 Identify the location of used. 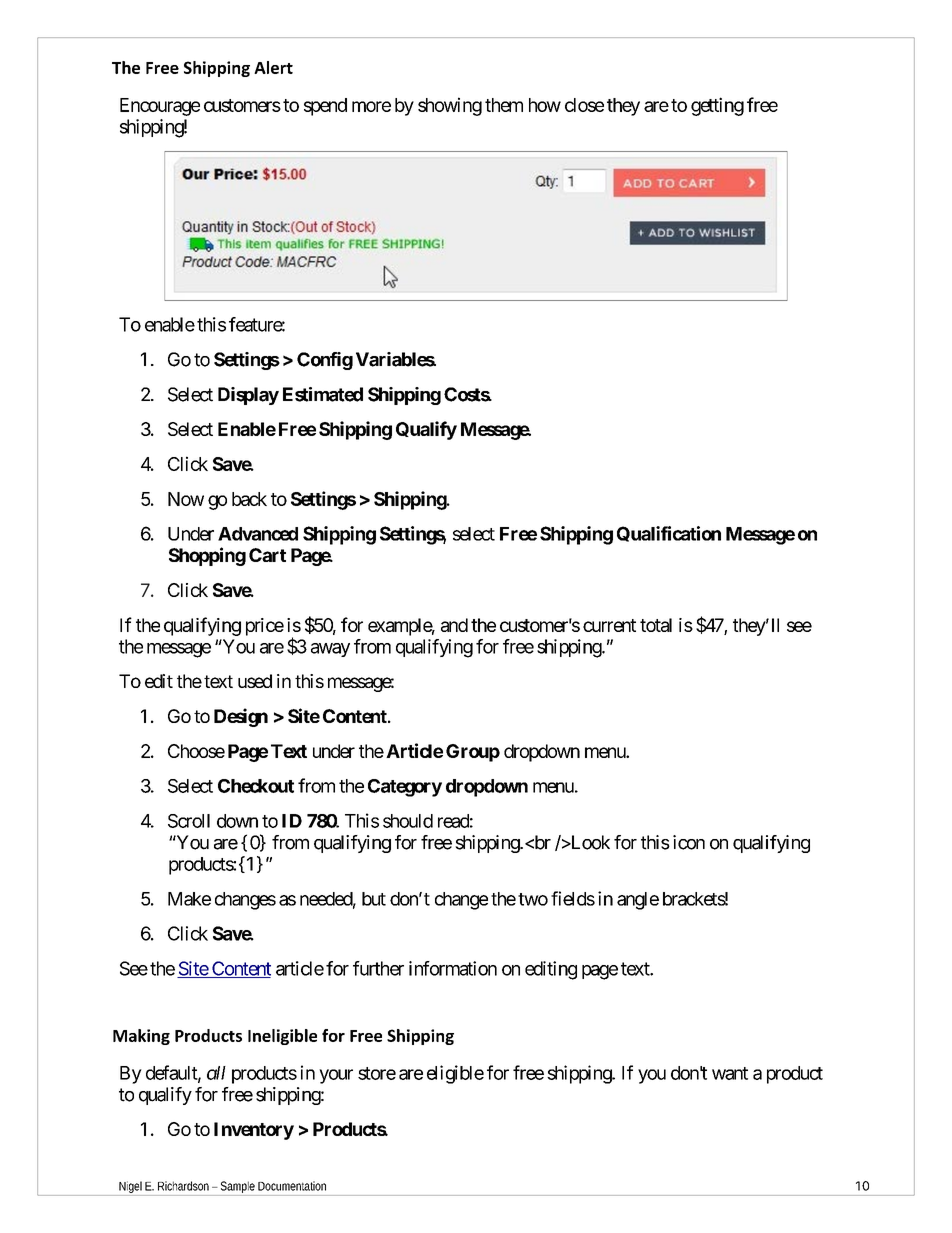
(255, 681).
